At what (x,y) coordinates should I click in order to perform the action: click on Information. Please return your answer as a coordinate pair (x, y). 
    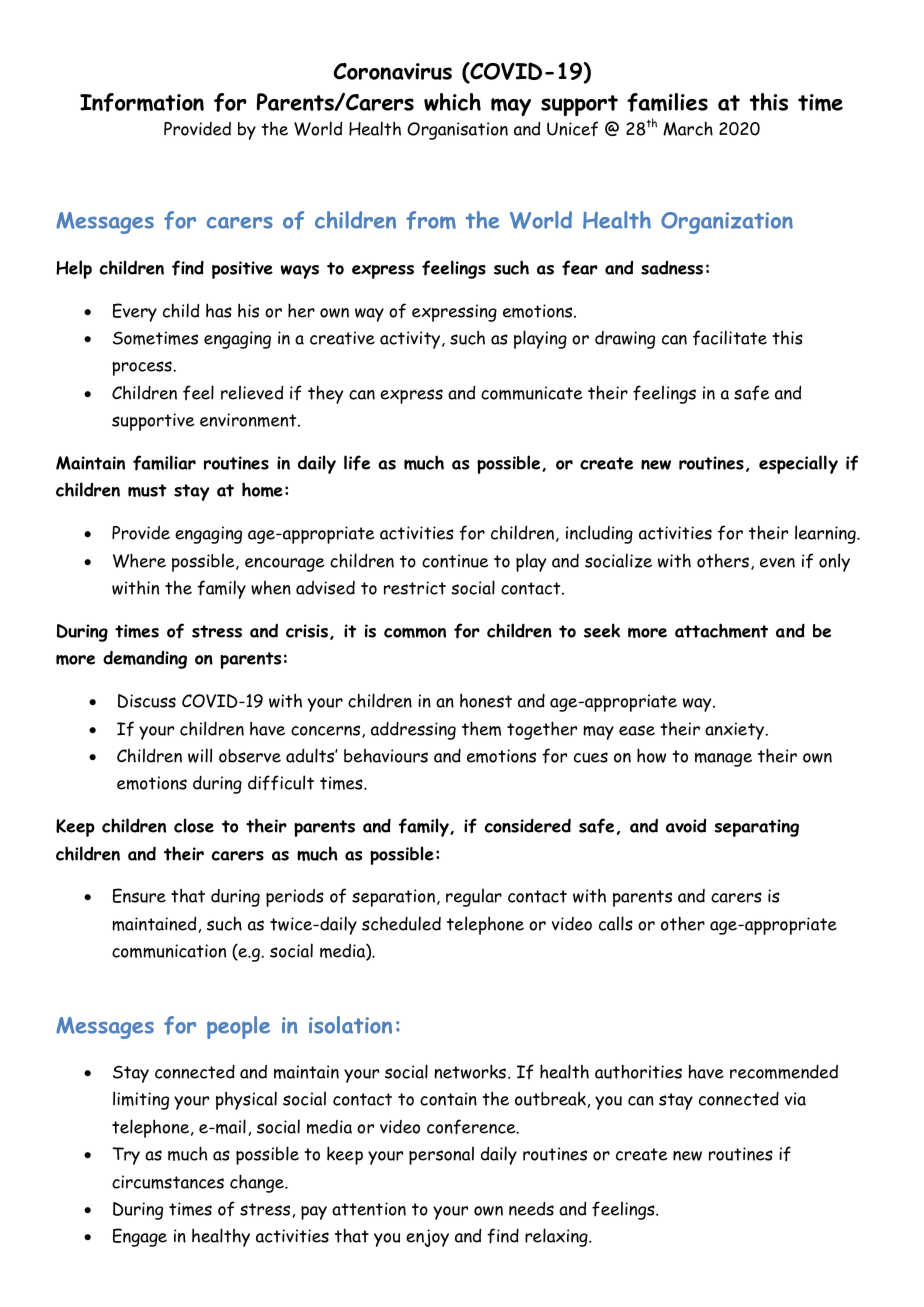
    Looking at the image, I should click on (142, 102).
